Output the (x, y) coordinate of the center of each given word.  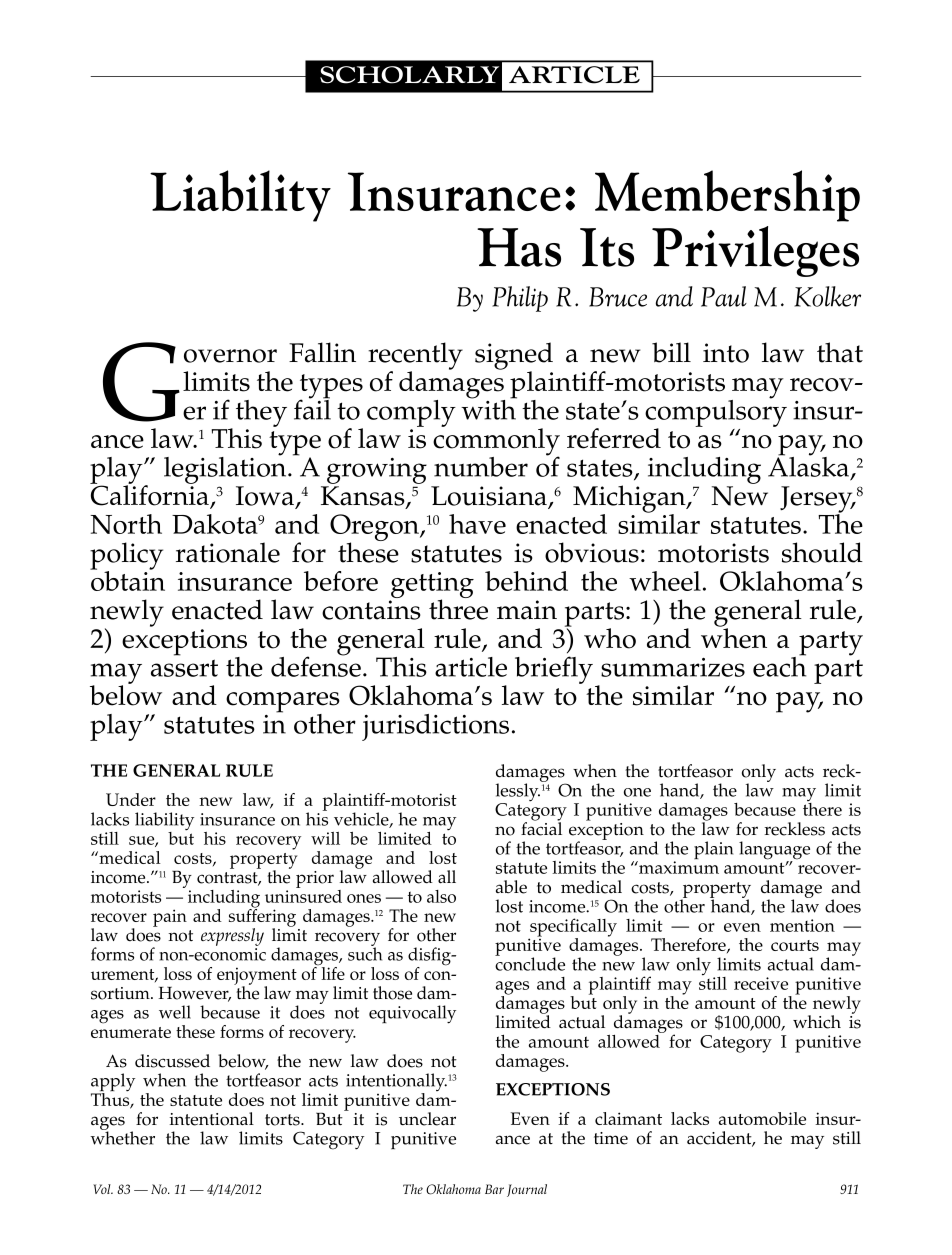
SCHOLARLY (409, 75)
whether (122, 1137)
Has (519, 247)
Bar (494, 1189)
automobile (762, 1118)
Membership (727, 196)
